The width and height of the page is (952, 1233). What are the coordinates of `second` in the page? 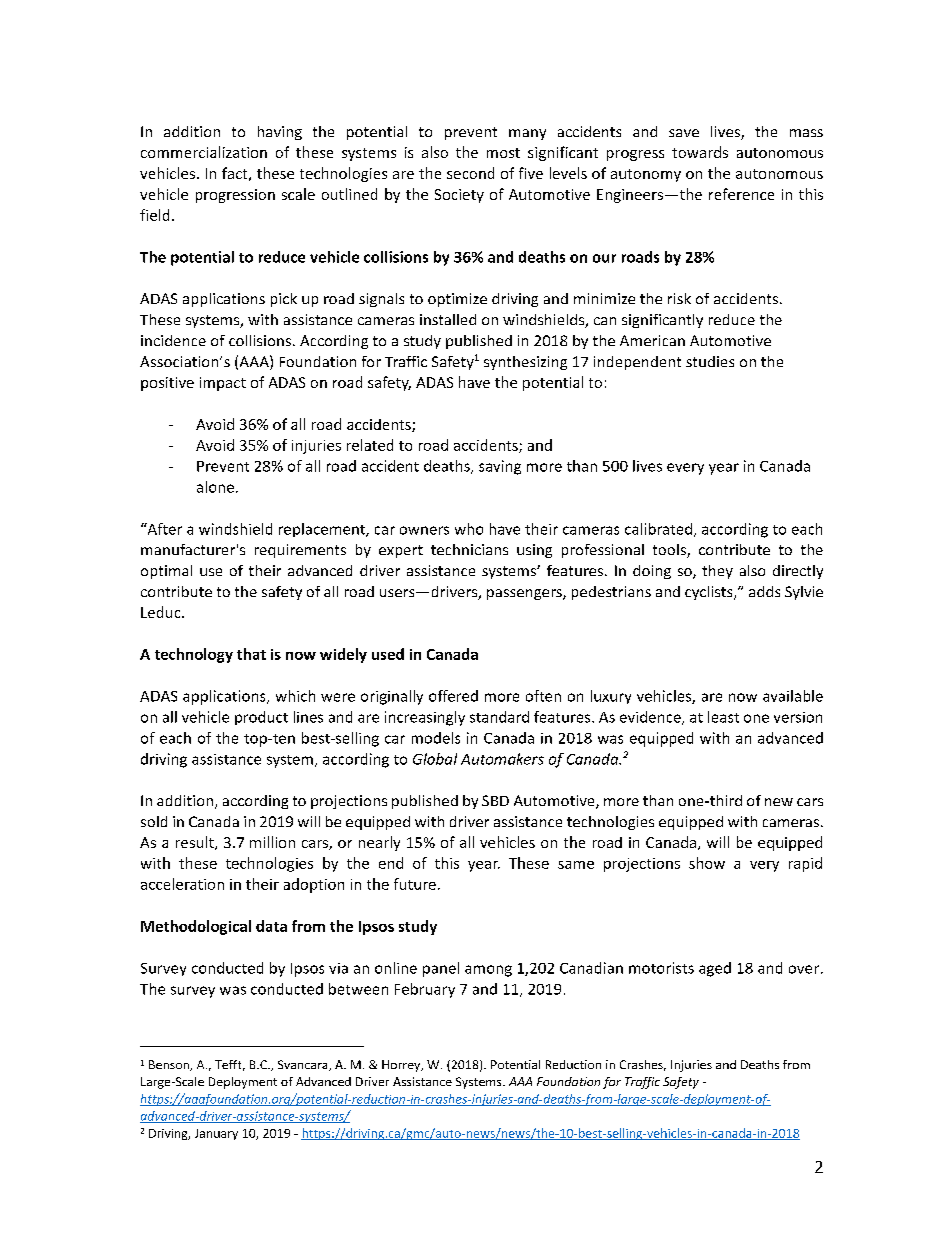 It's located at (470, 173).
